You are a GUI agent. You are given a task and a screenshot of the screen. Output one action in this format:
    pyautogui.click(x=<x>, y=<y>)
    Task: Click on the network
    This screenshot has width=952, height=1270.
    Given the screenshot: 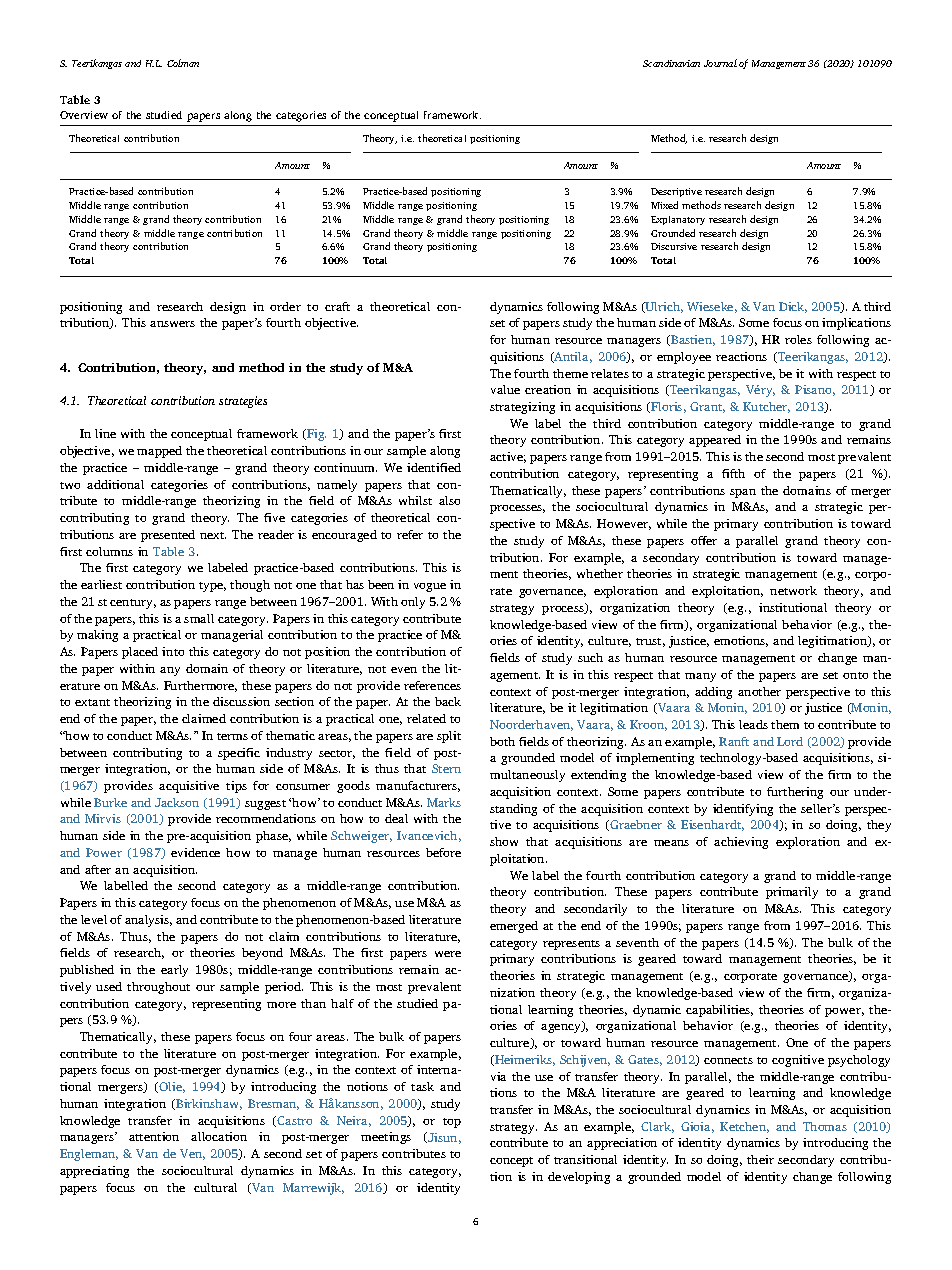 What is the action you would take?
    pyautogui.click(x=793, y=590)
